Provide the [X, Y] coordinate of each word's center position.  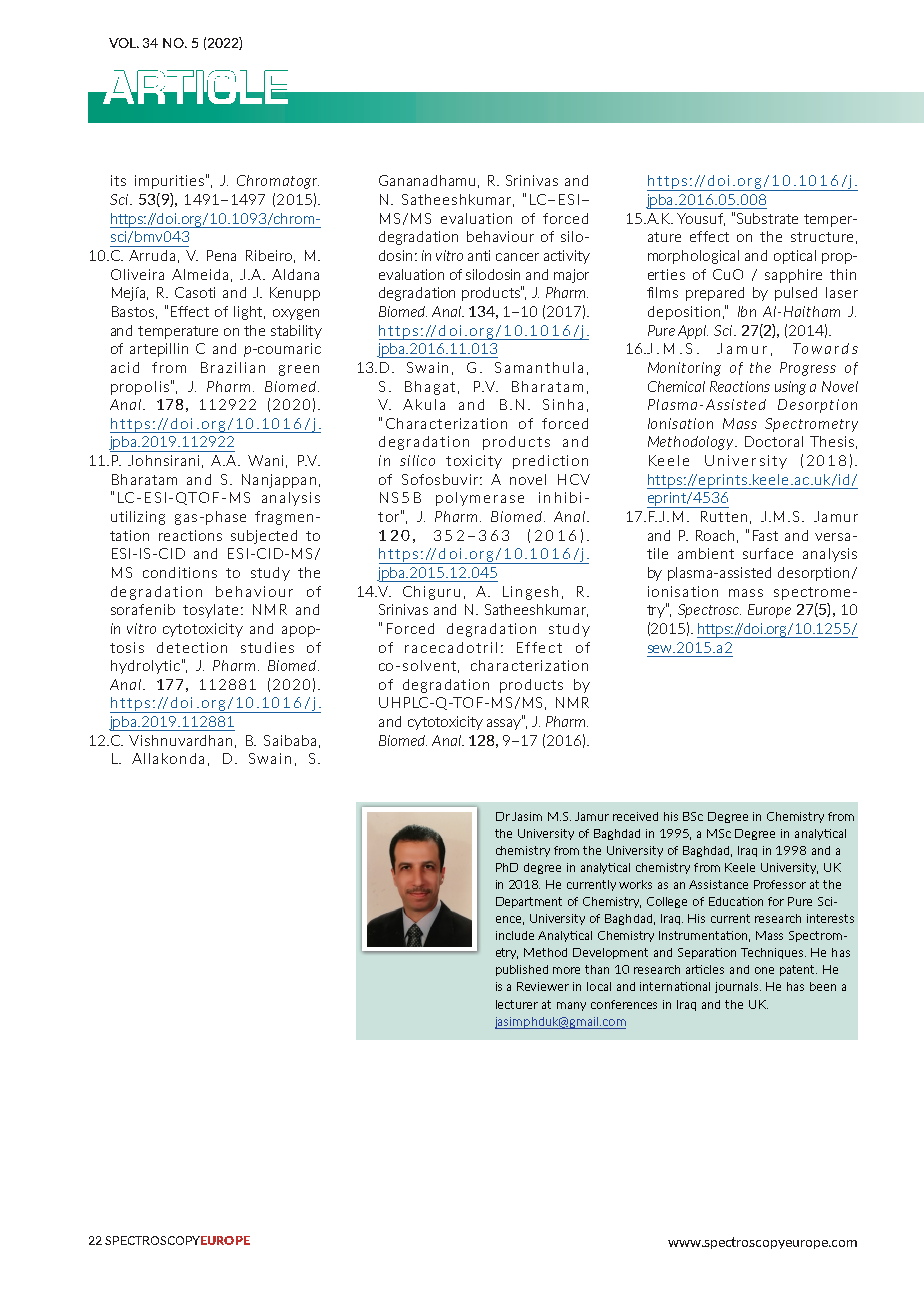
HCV [574, 479]
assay [505, 723]
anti [479, 255]
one [764, 970]
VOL [124, 43]
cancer [517, 257]
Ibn [747, 311]
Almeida [200, 274]
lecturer [517, 1004]
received [635, 816]
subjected [264, 537]
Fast [765, 535]
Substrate [767, 218]
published [522, 970]
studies [267, 647]
